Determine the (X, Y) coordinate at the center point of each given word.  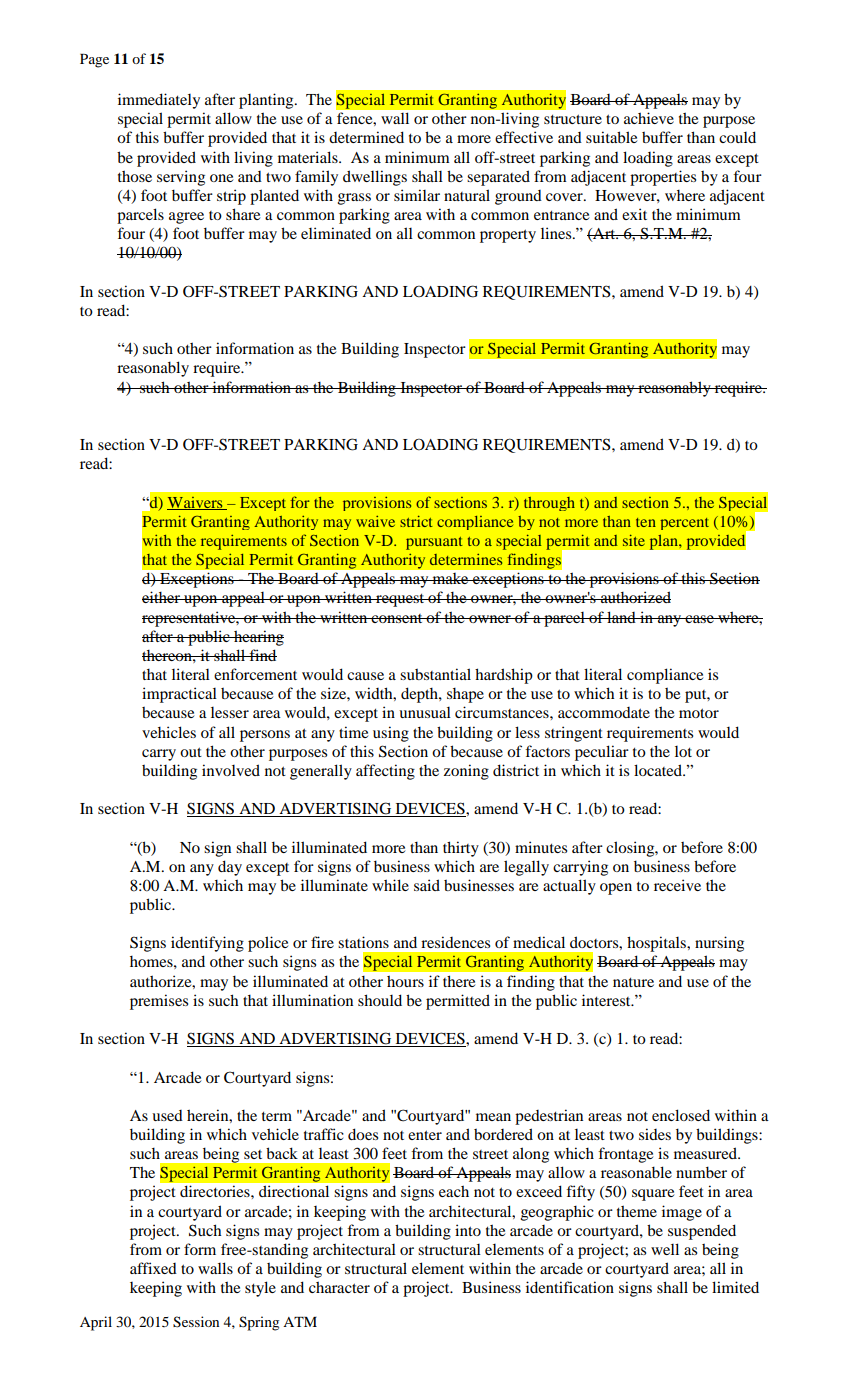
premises (159, 1002)
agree (186, 218)
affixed (153, 1268)
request (400, 600)
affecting (385, 772)
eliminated (336, 233)
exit (634, 214)
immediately (159, 101)
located (659, 770)
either (162, 597)
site (634, 540)
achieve (649, 118)
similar (417, 195)
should (380, 1000)
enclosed (681, 1115)
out (191, 752)
